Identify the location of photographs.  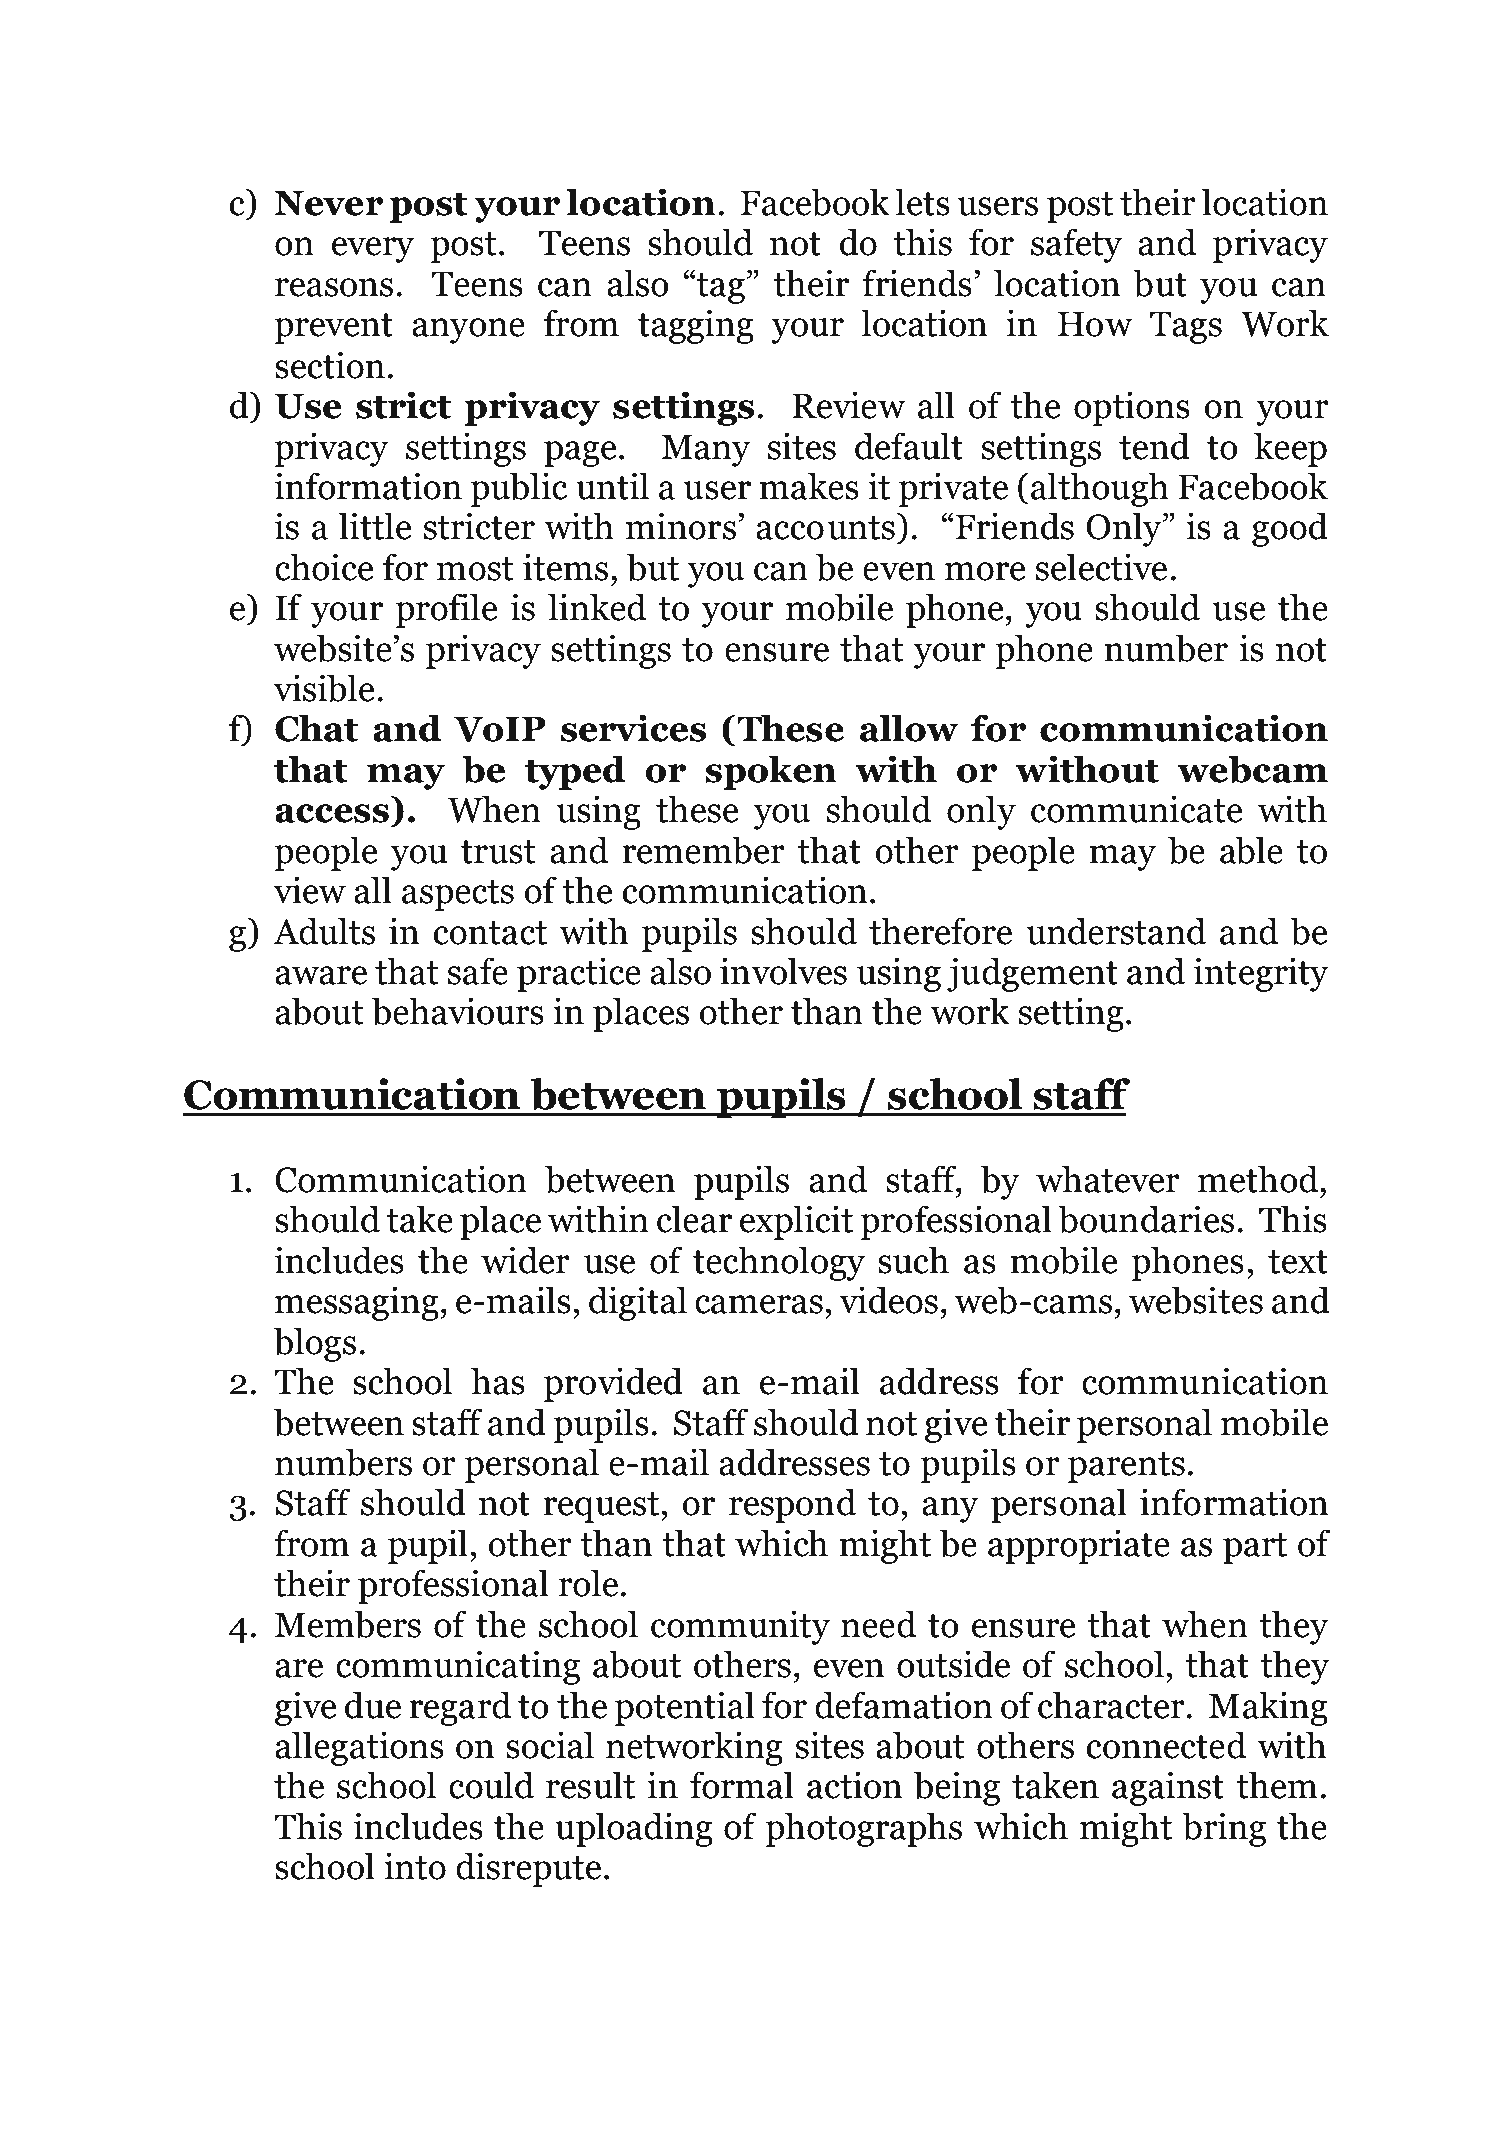
(863, 1829).
